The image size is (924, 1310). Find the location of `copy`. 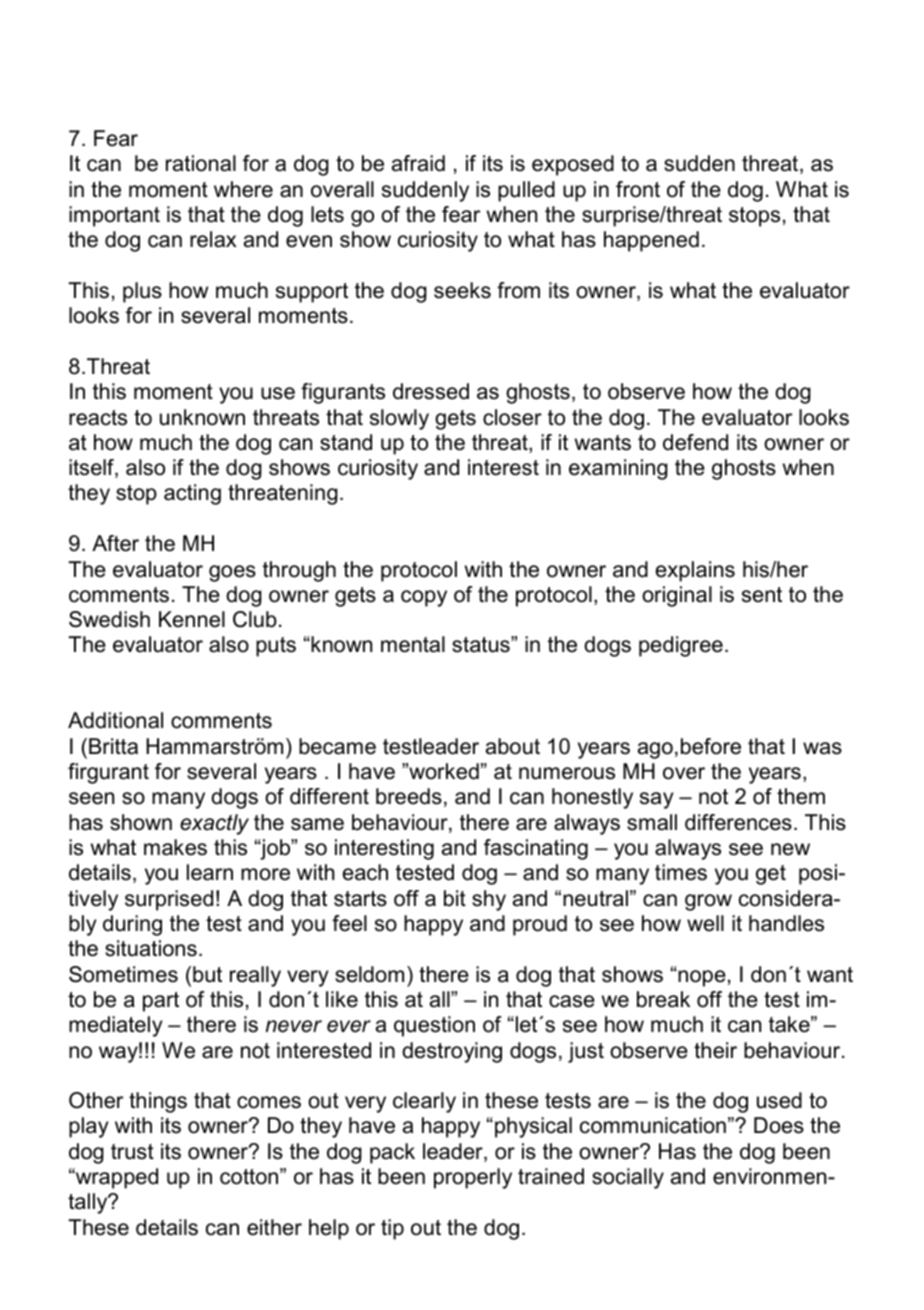

copy is located at coordinates (424, 598).
